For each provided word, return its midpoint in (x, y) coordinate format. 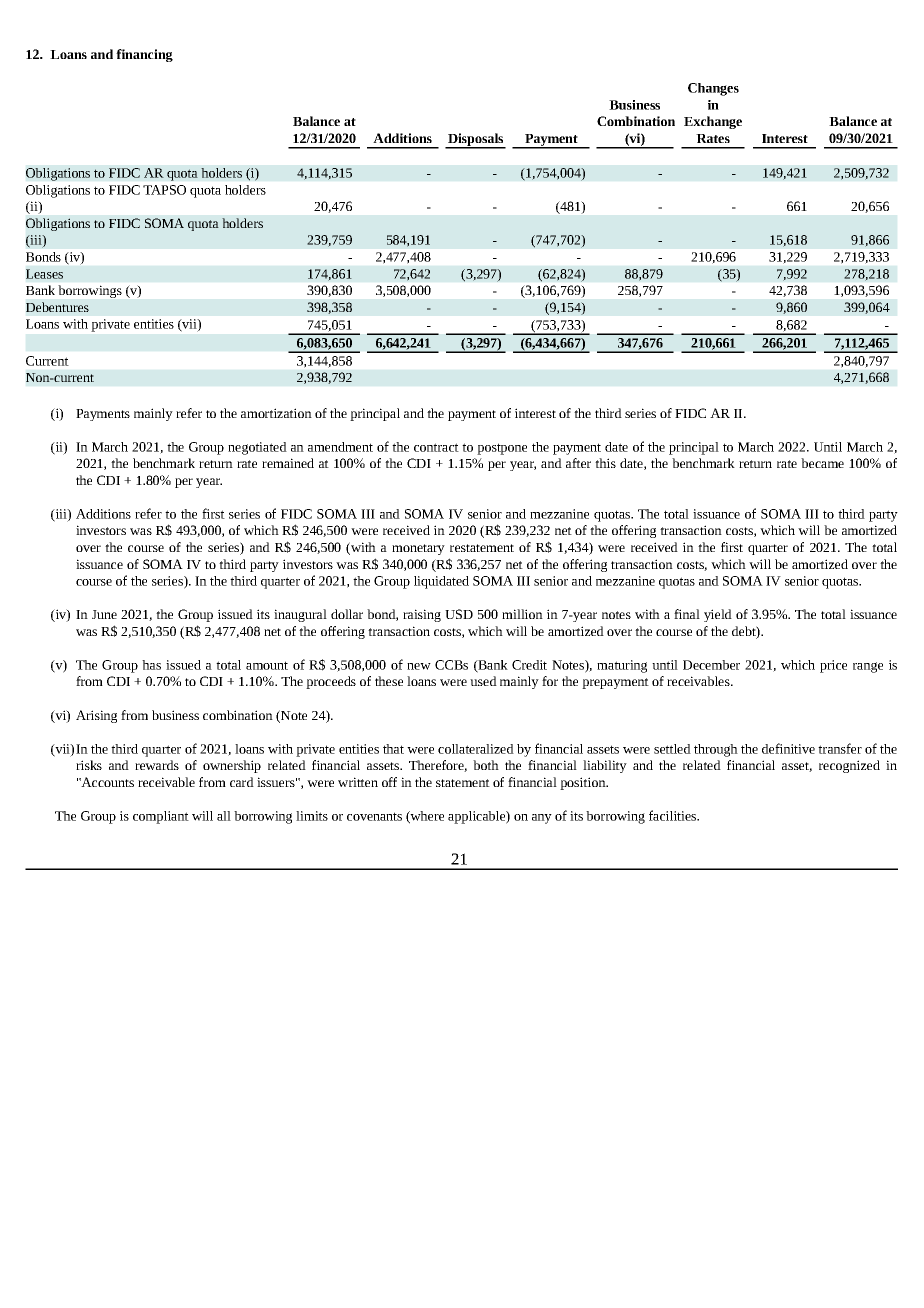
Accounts (106, 782)
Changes (713, 89)
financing (144, 55)
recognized (849, 766)
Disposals (476, 140)
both (486, 765)
